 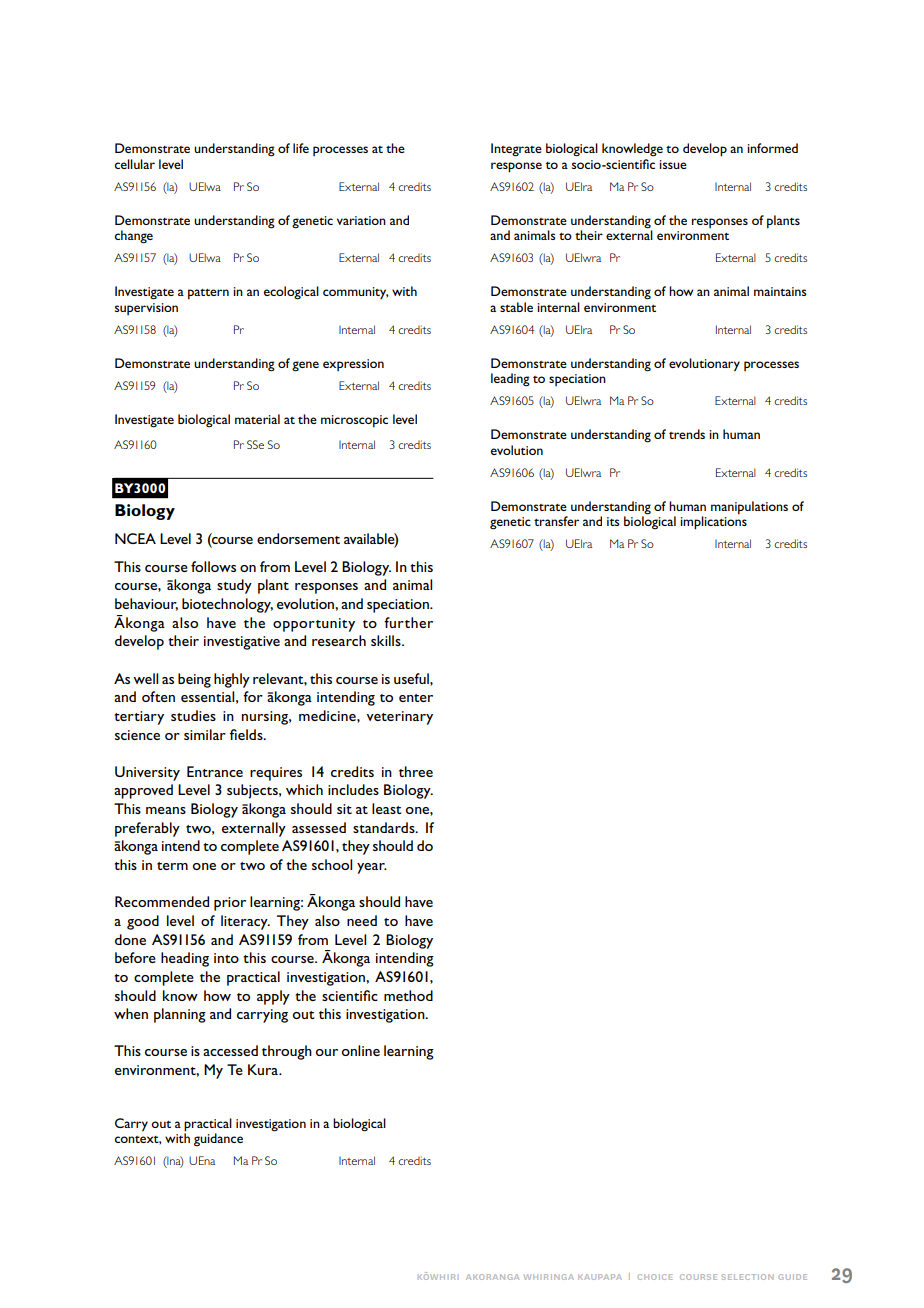 What do you see at coordinates (673, 164) in the page?
I see `issue` at bounding box center [673, 164].
